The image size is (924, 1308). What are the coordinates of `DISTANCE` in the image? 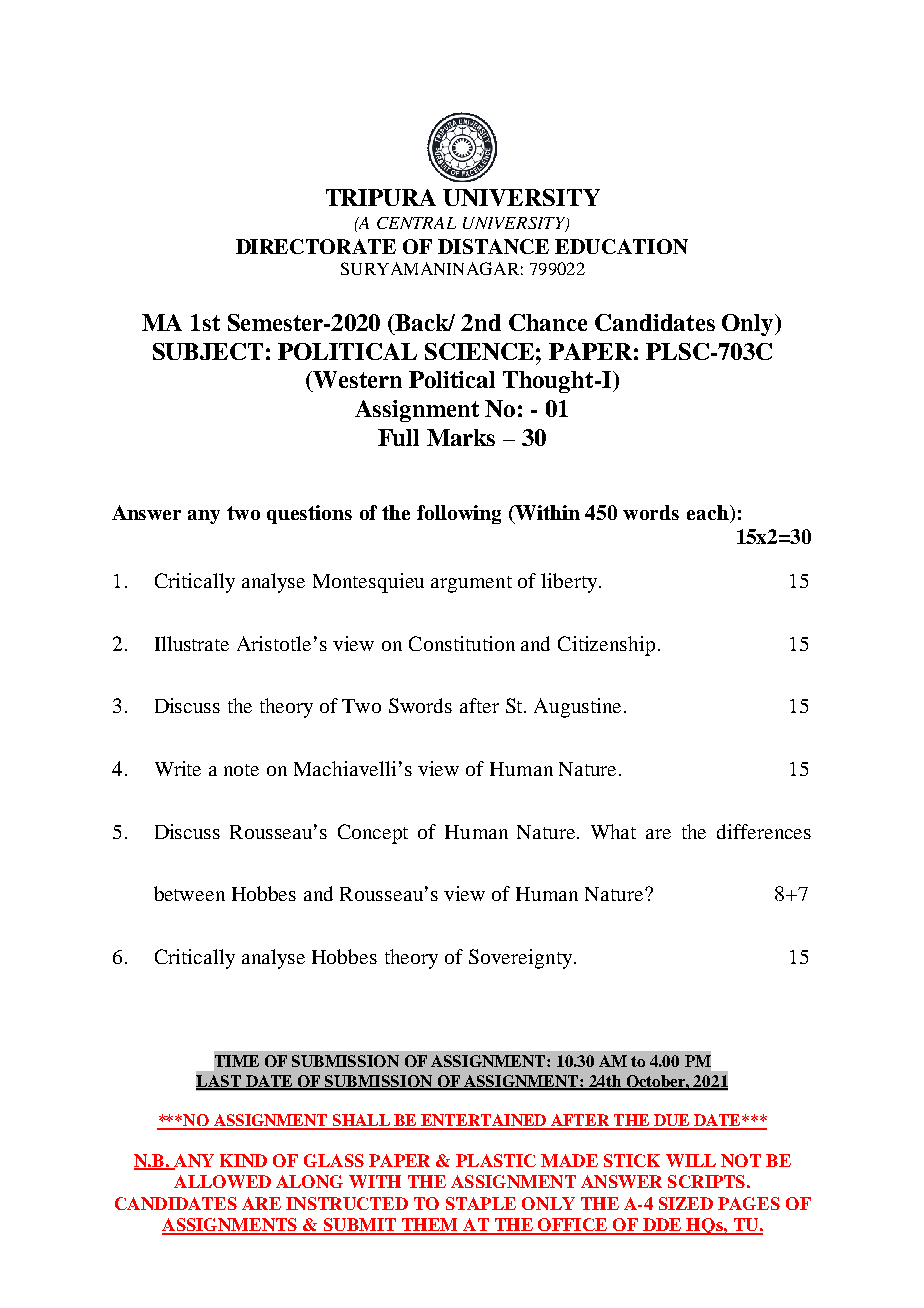 It's located at (493, 246).
